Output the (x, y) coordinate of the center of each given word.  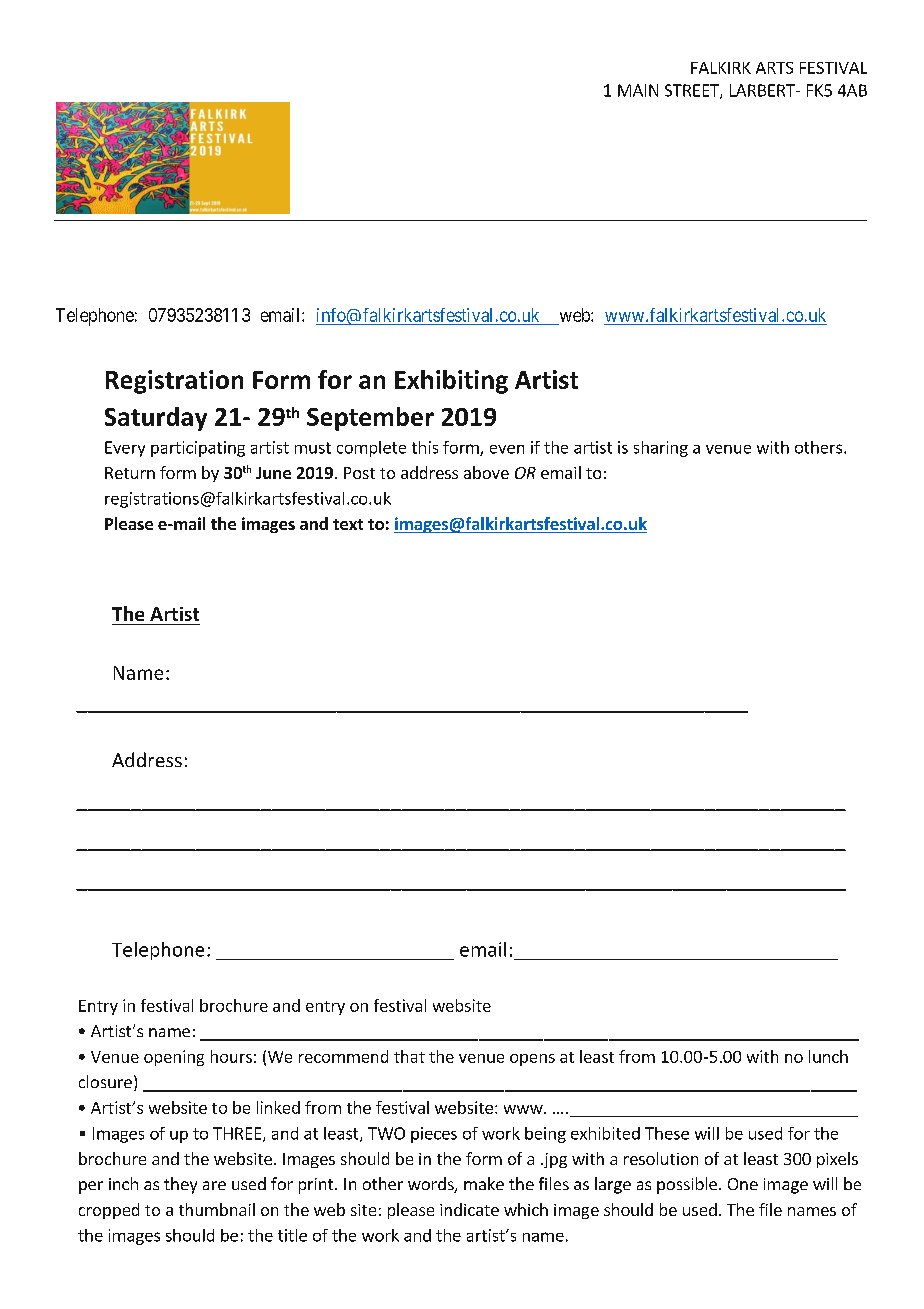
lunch (828, 1056)
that (409, 1056)
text (348, 524)
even (507, 449)
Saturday (156, 419)
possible (687, 1185)
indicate (469, 1209)
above (486, 472)
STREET (693, 91)
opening (174, 1058)
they (180, 1185)
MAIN (638, 90)
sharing (661, 449)
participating (198, 449)
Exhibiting (451, 382)
